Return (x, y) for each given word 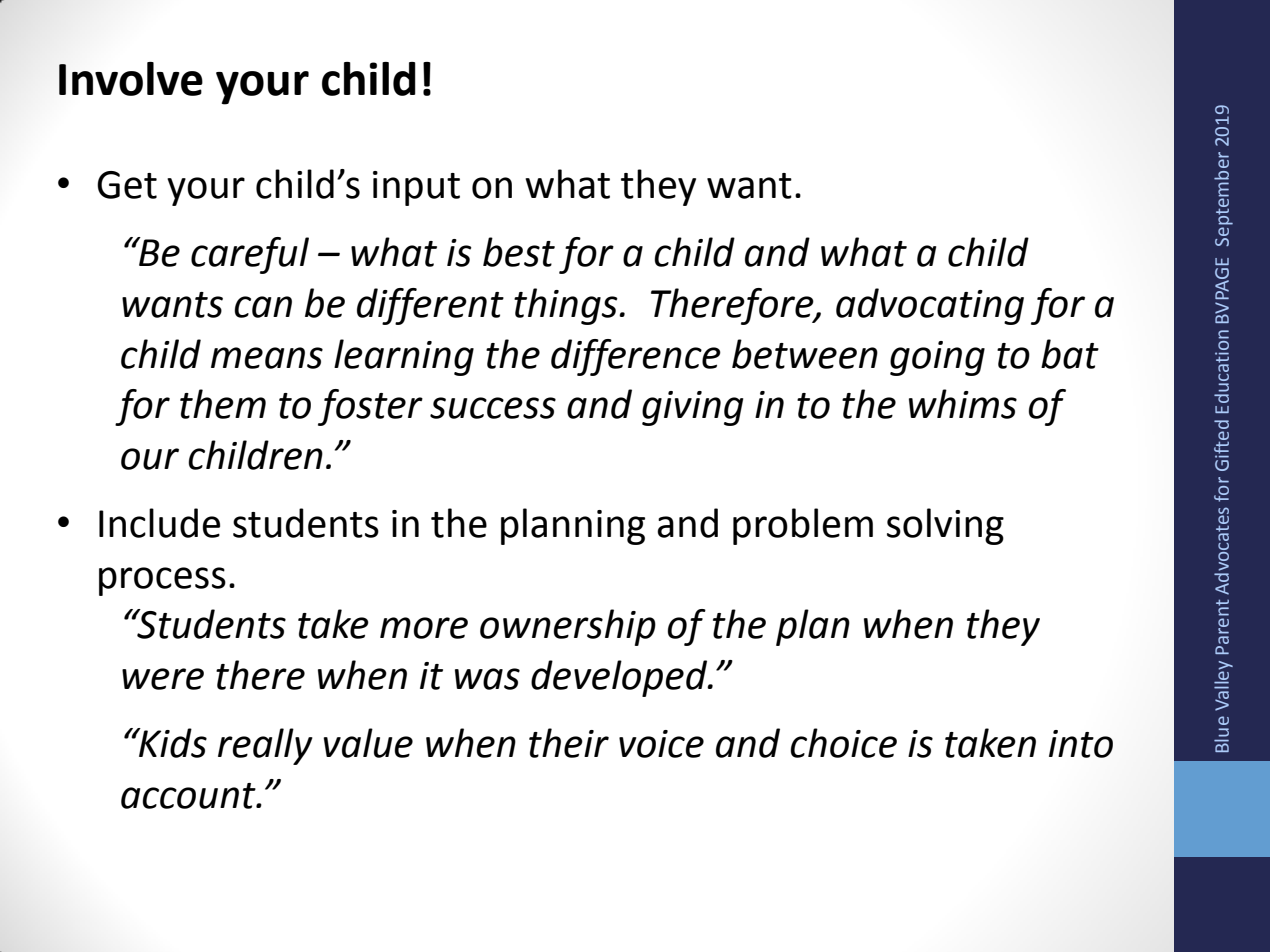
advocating (930, 306)
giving (692, 408)
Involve (131, 79)
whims (963, 404)
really (265, 746)
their (569, 743)
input (416, 188)
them (223, 404)
